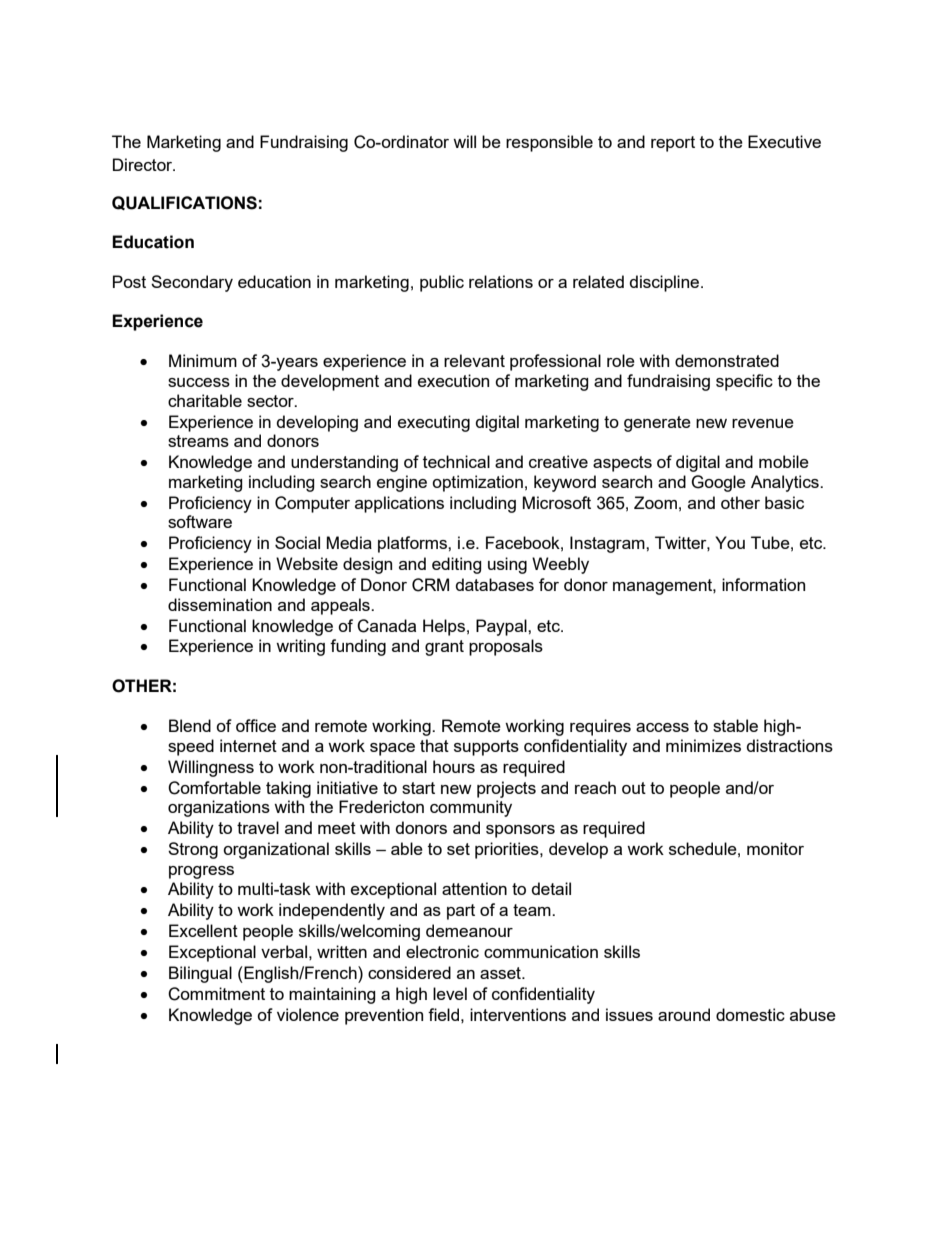 Image resolution: width=952 pixels, height=1233 pixels. What do you see at coordinates (750, 1014) in the document?
I see `domestic` at bounding box center [750, 1014].
